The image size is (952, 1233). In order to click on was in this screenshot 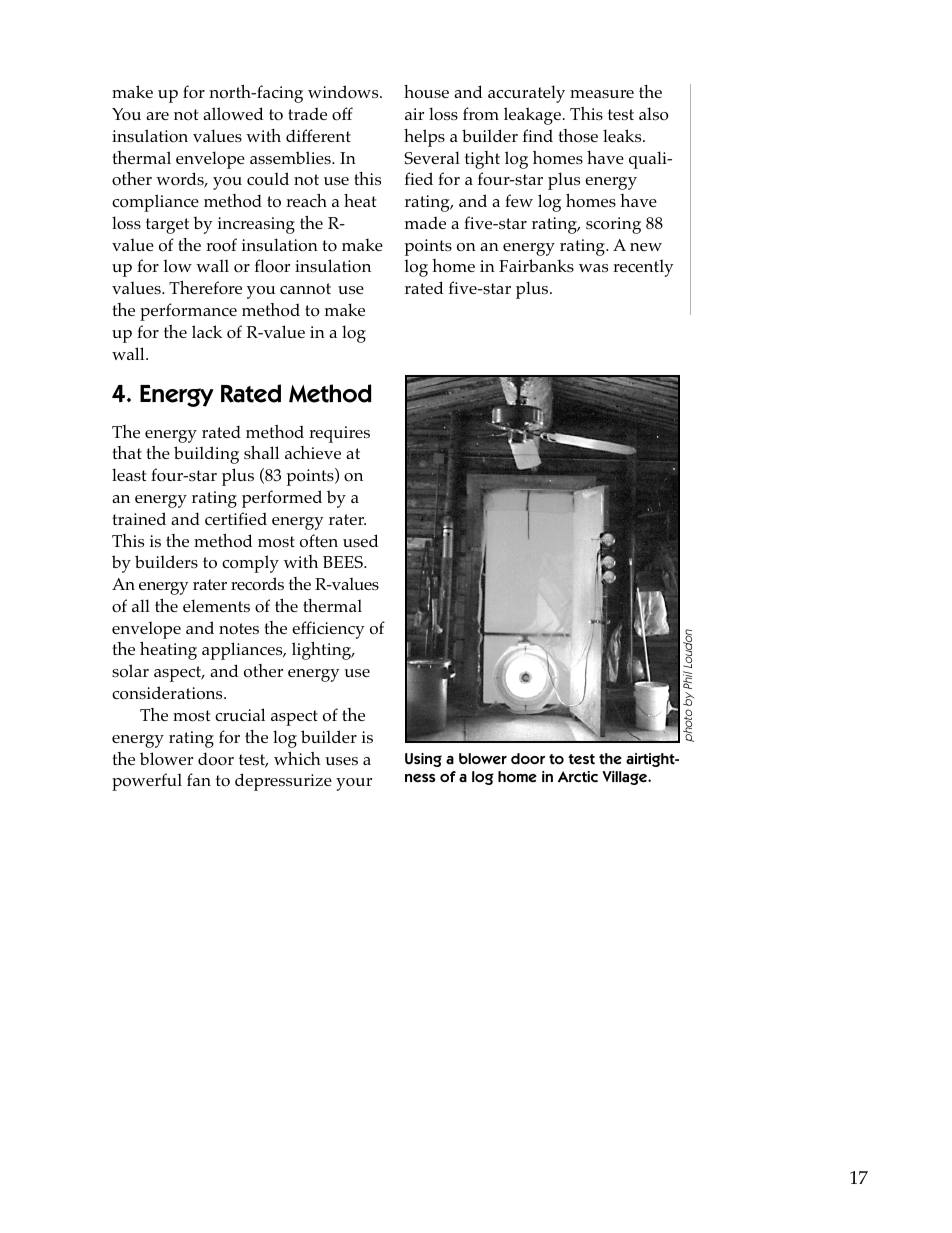, I will do `click(593, 268)`.
